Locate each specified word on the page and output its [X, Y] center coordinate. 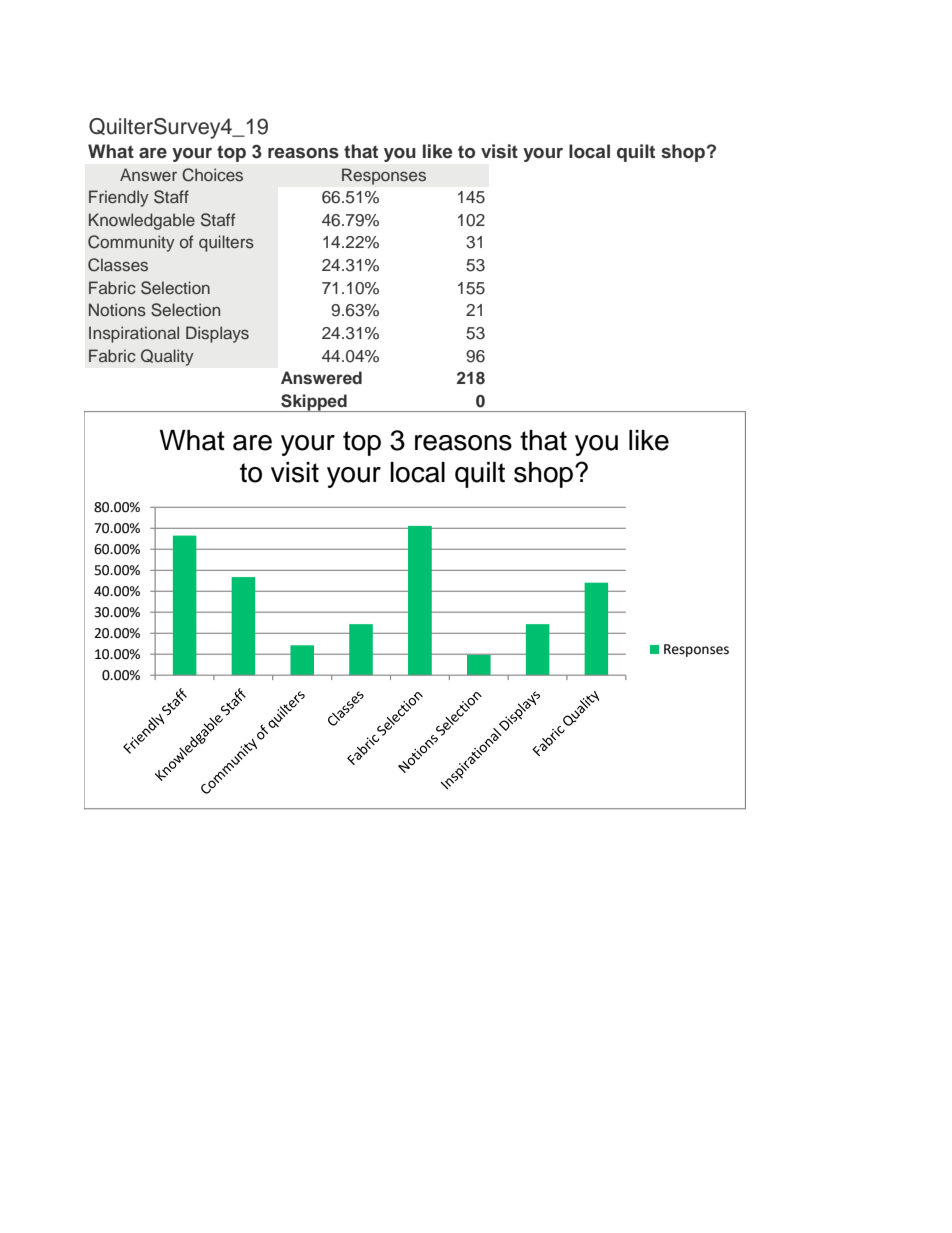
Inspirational [134, 334]
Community [131, 243]
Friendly [119, 198]
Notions [117, 309]
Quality [167, 357]
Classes [118, 265]
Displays [217, 334]
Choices [212, 175]
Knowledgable [142, 221]
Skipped [314, 403]
